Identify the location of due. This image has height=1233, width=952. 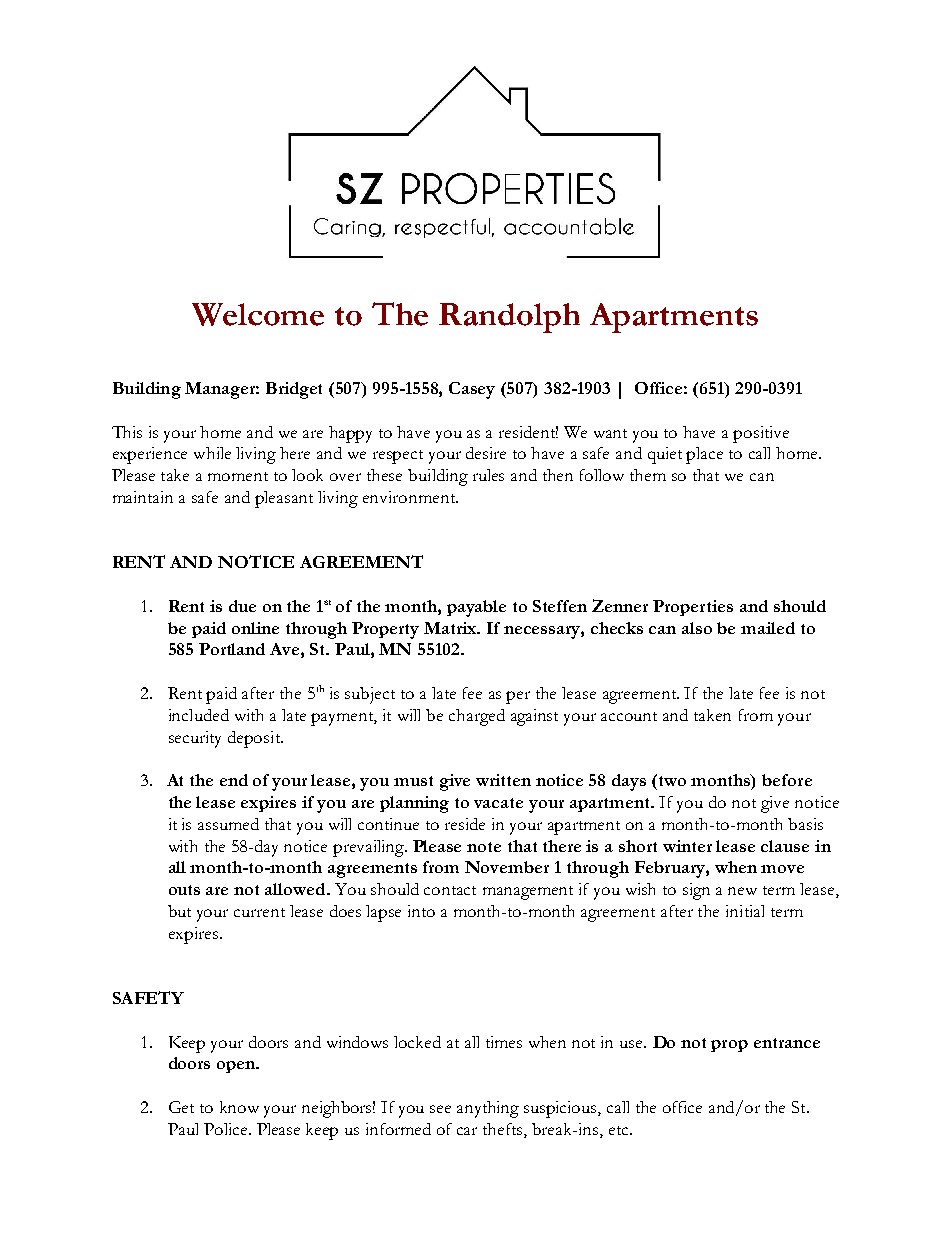
(242, 606).
